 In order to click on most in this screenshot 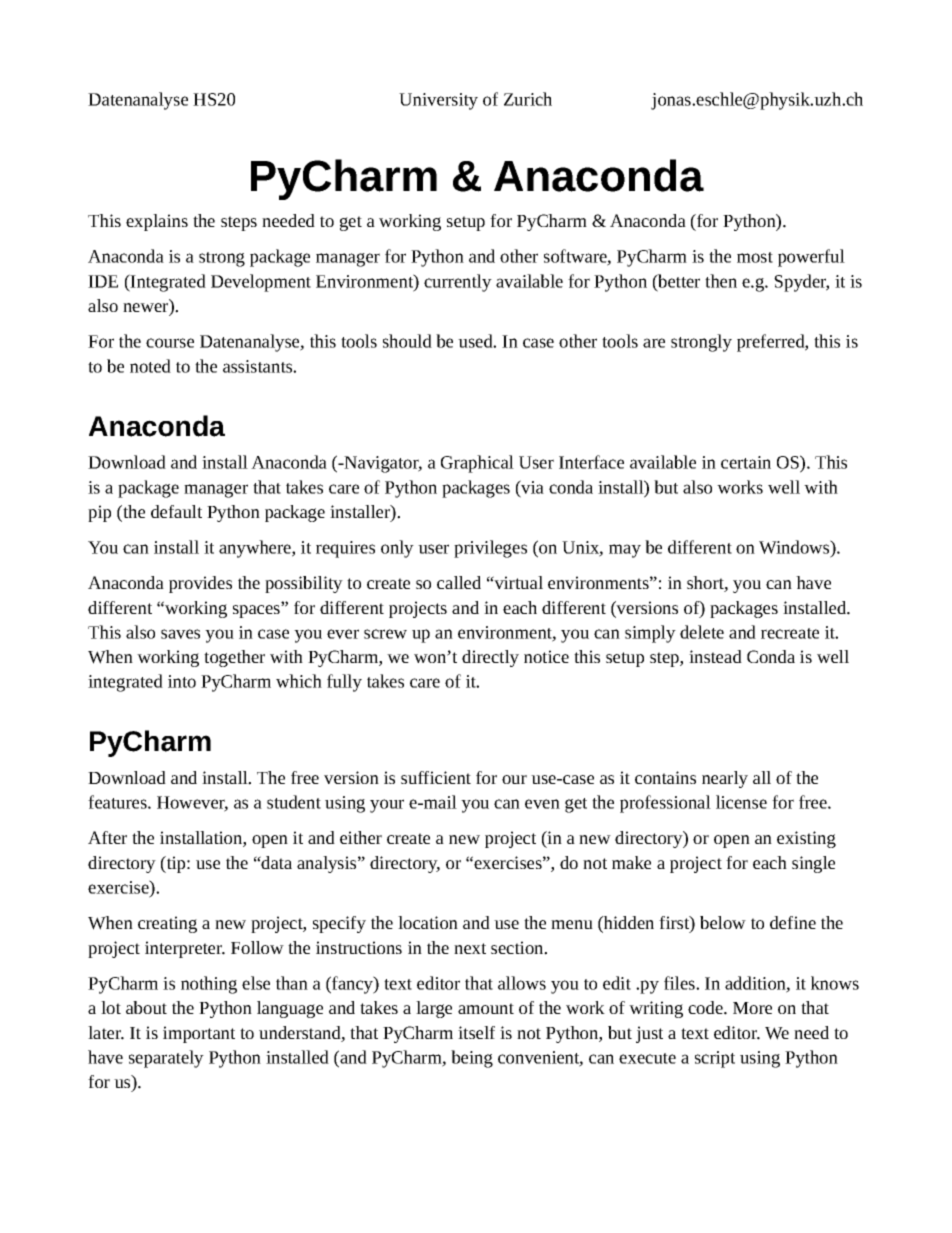, I will do `click(755, 257)`.
